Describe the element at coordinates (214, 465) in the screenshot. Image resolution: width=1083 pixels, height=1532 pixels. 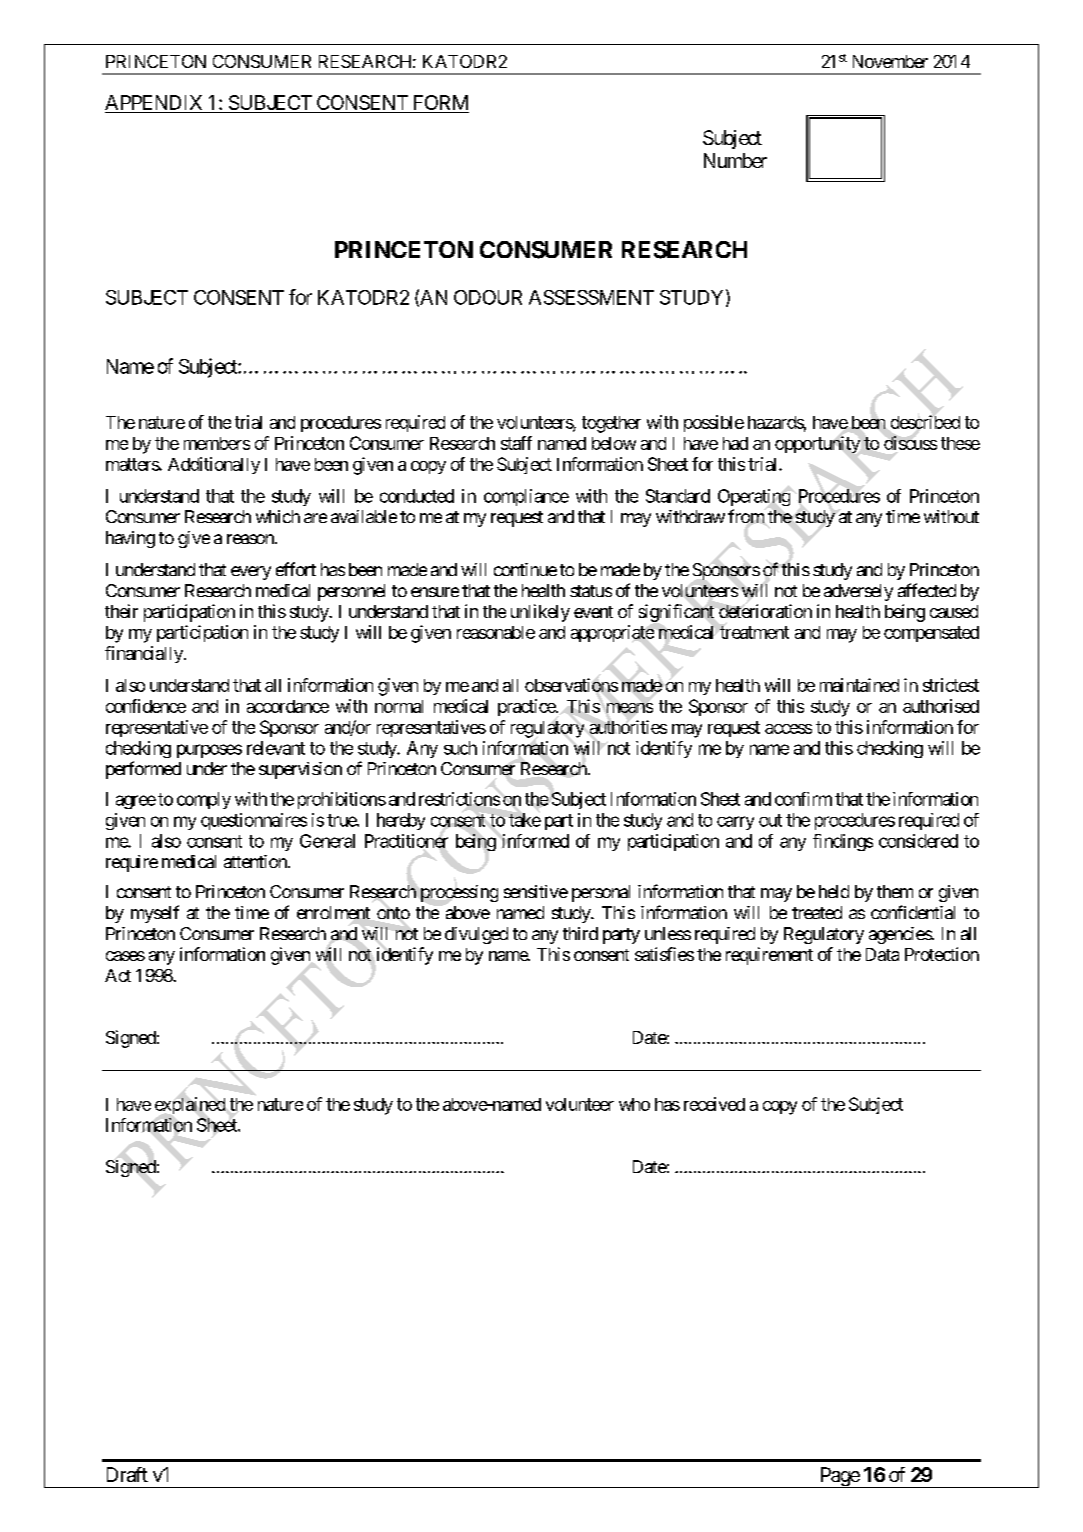
I see `Additionally` at that location.
